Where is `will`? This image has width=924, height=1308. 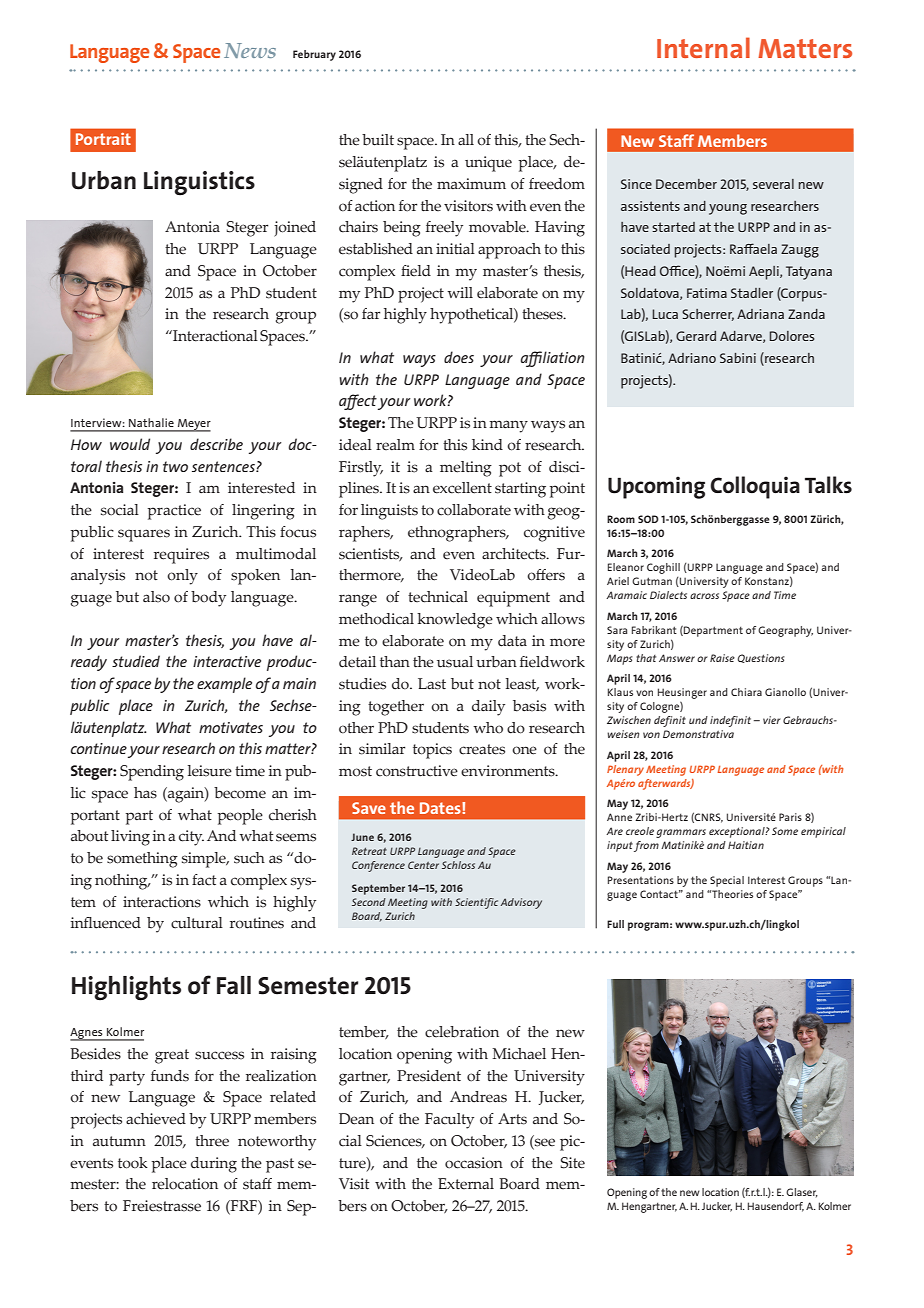
will is located at coordinates (460, 292).
